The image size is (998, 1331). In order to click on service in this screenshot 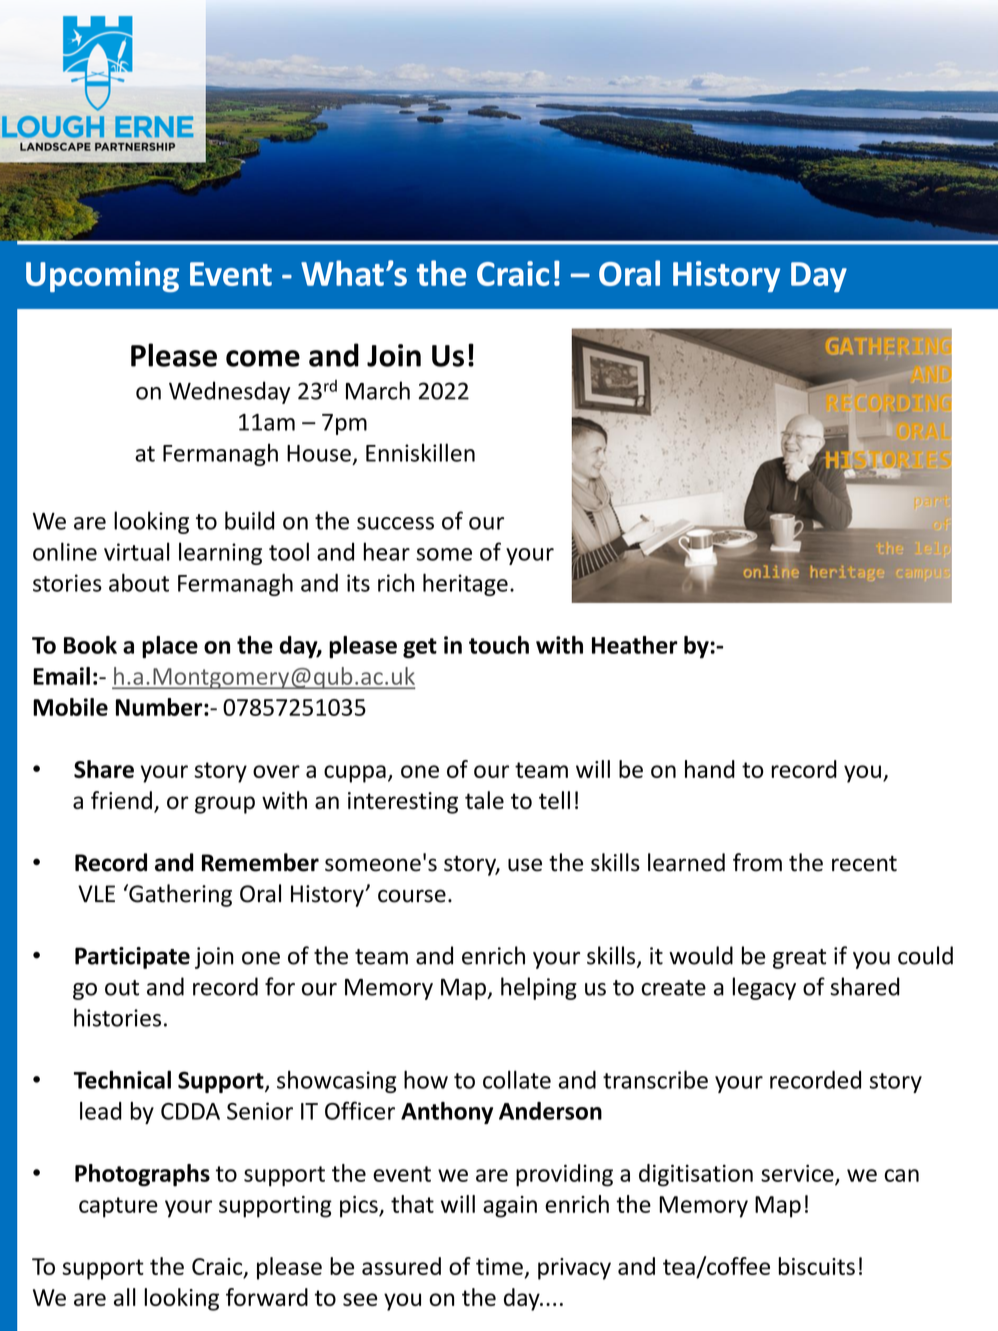, I will do `click(798, 1174)`.
